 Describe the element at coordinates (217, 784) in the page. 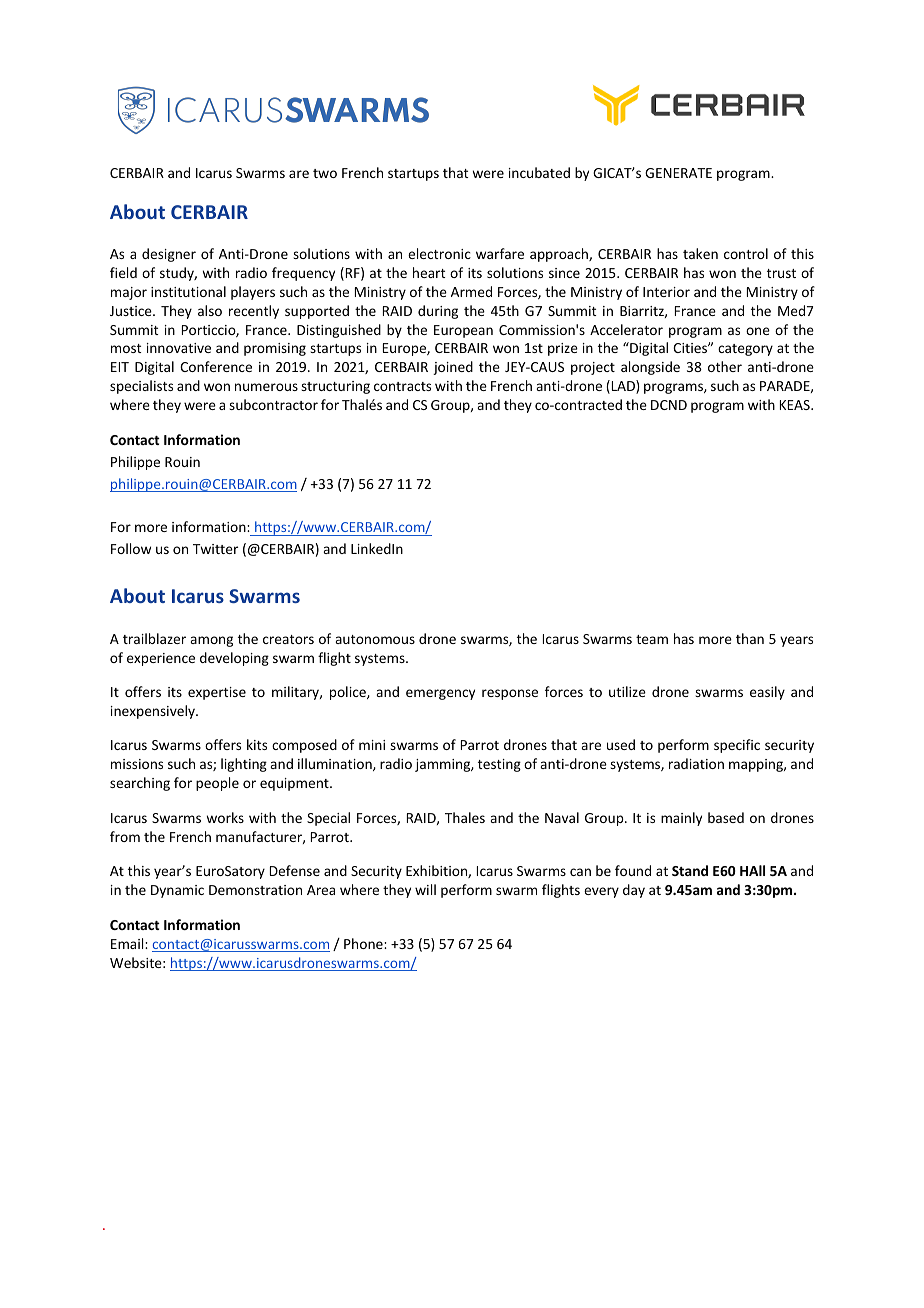

I see `people` at that location.
